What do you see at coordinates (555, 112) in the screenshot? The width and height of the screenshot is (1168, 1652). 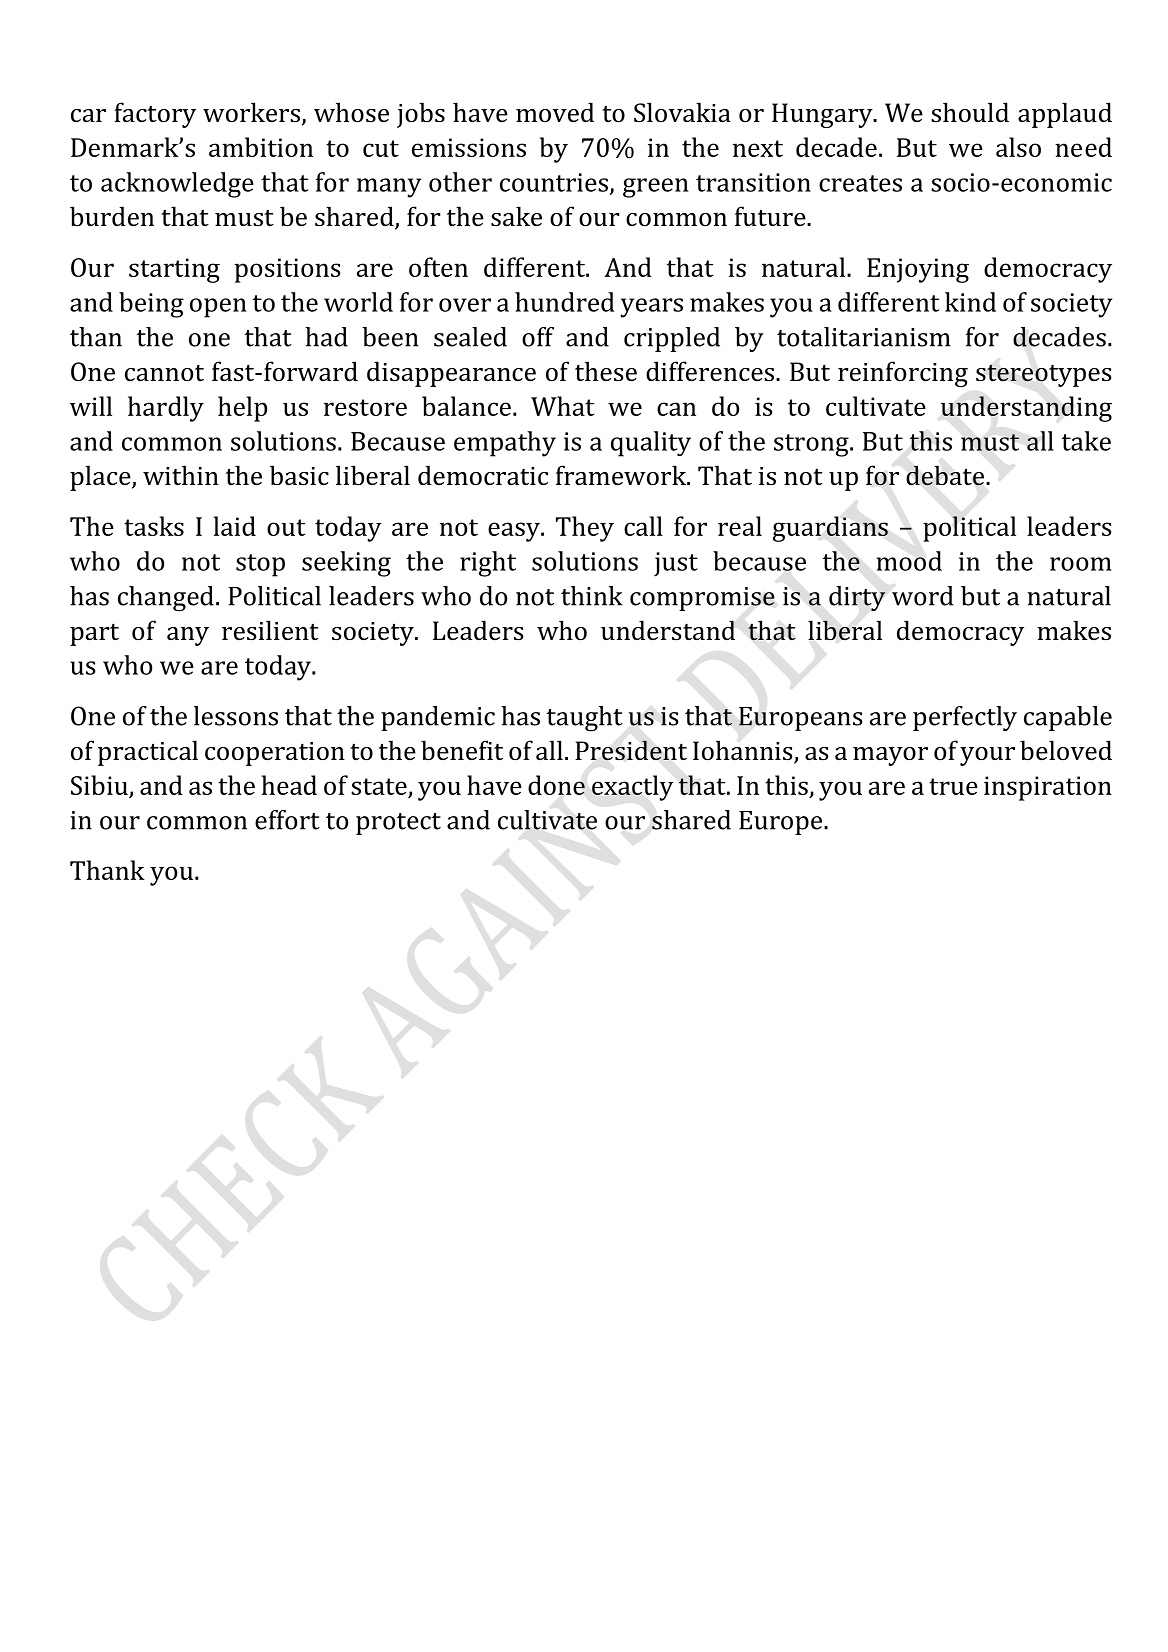 I see `moved` at bounding box center [555, 112].
